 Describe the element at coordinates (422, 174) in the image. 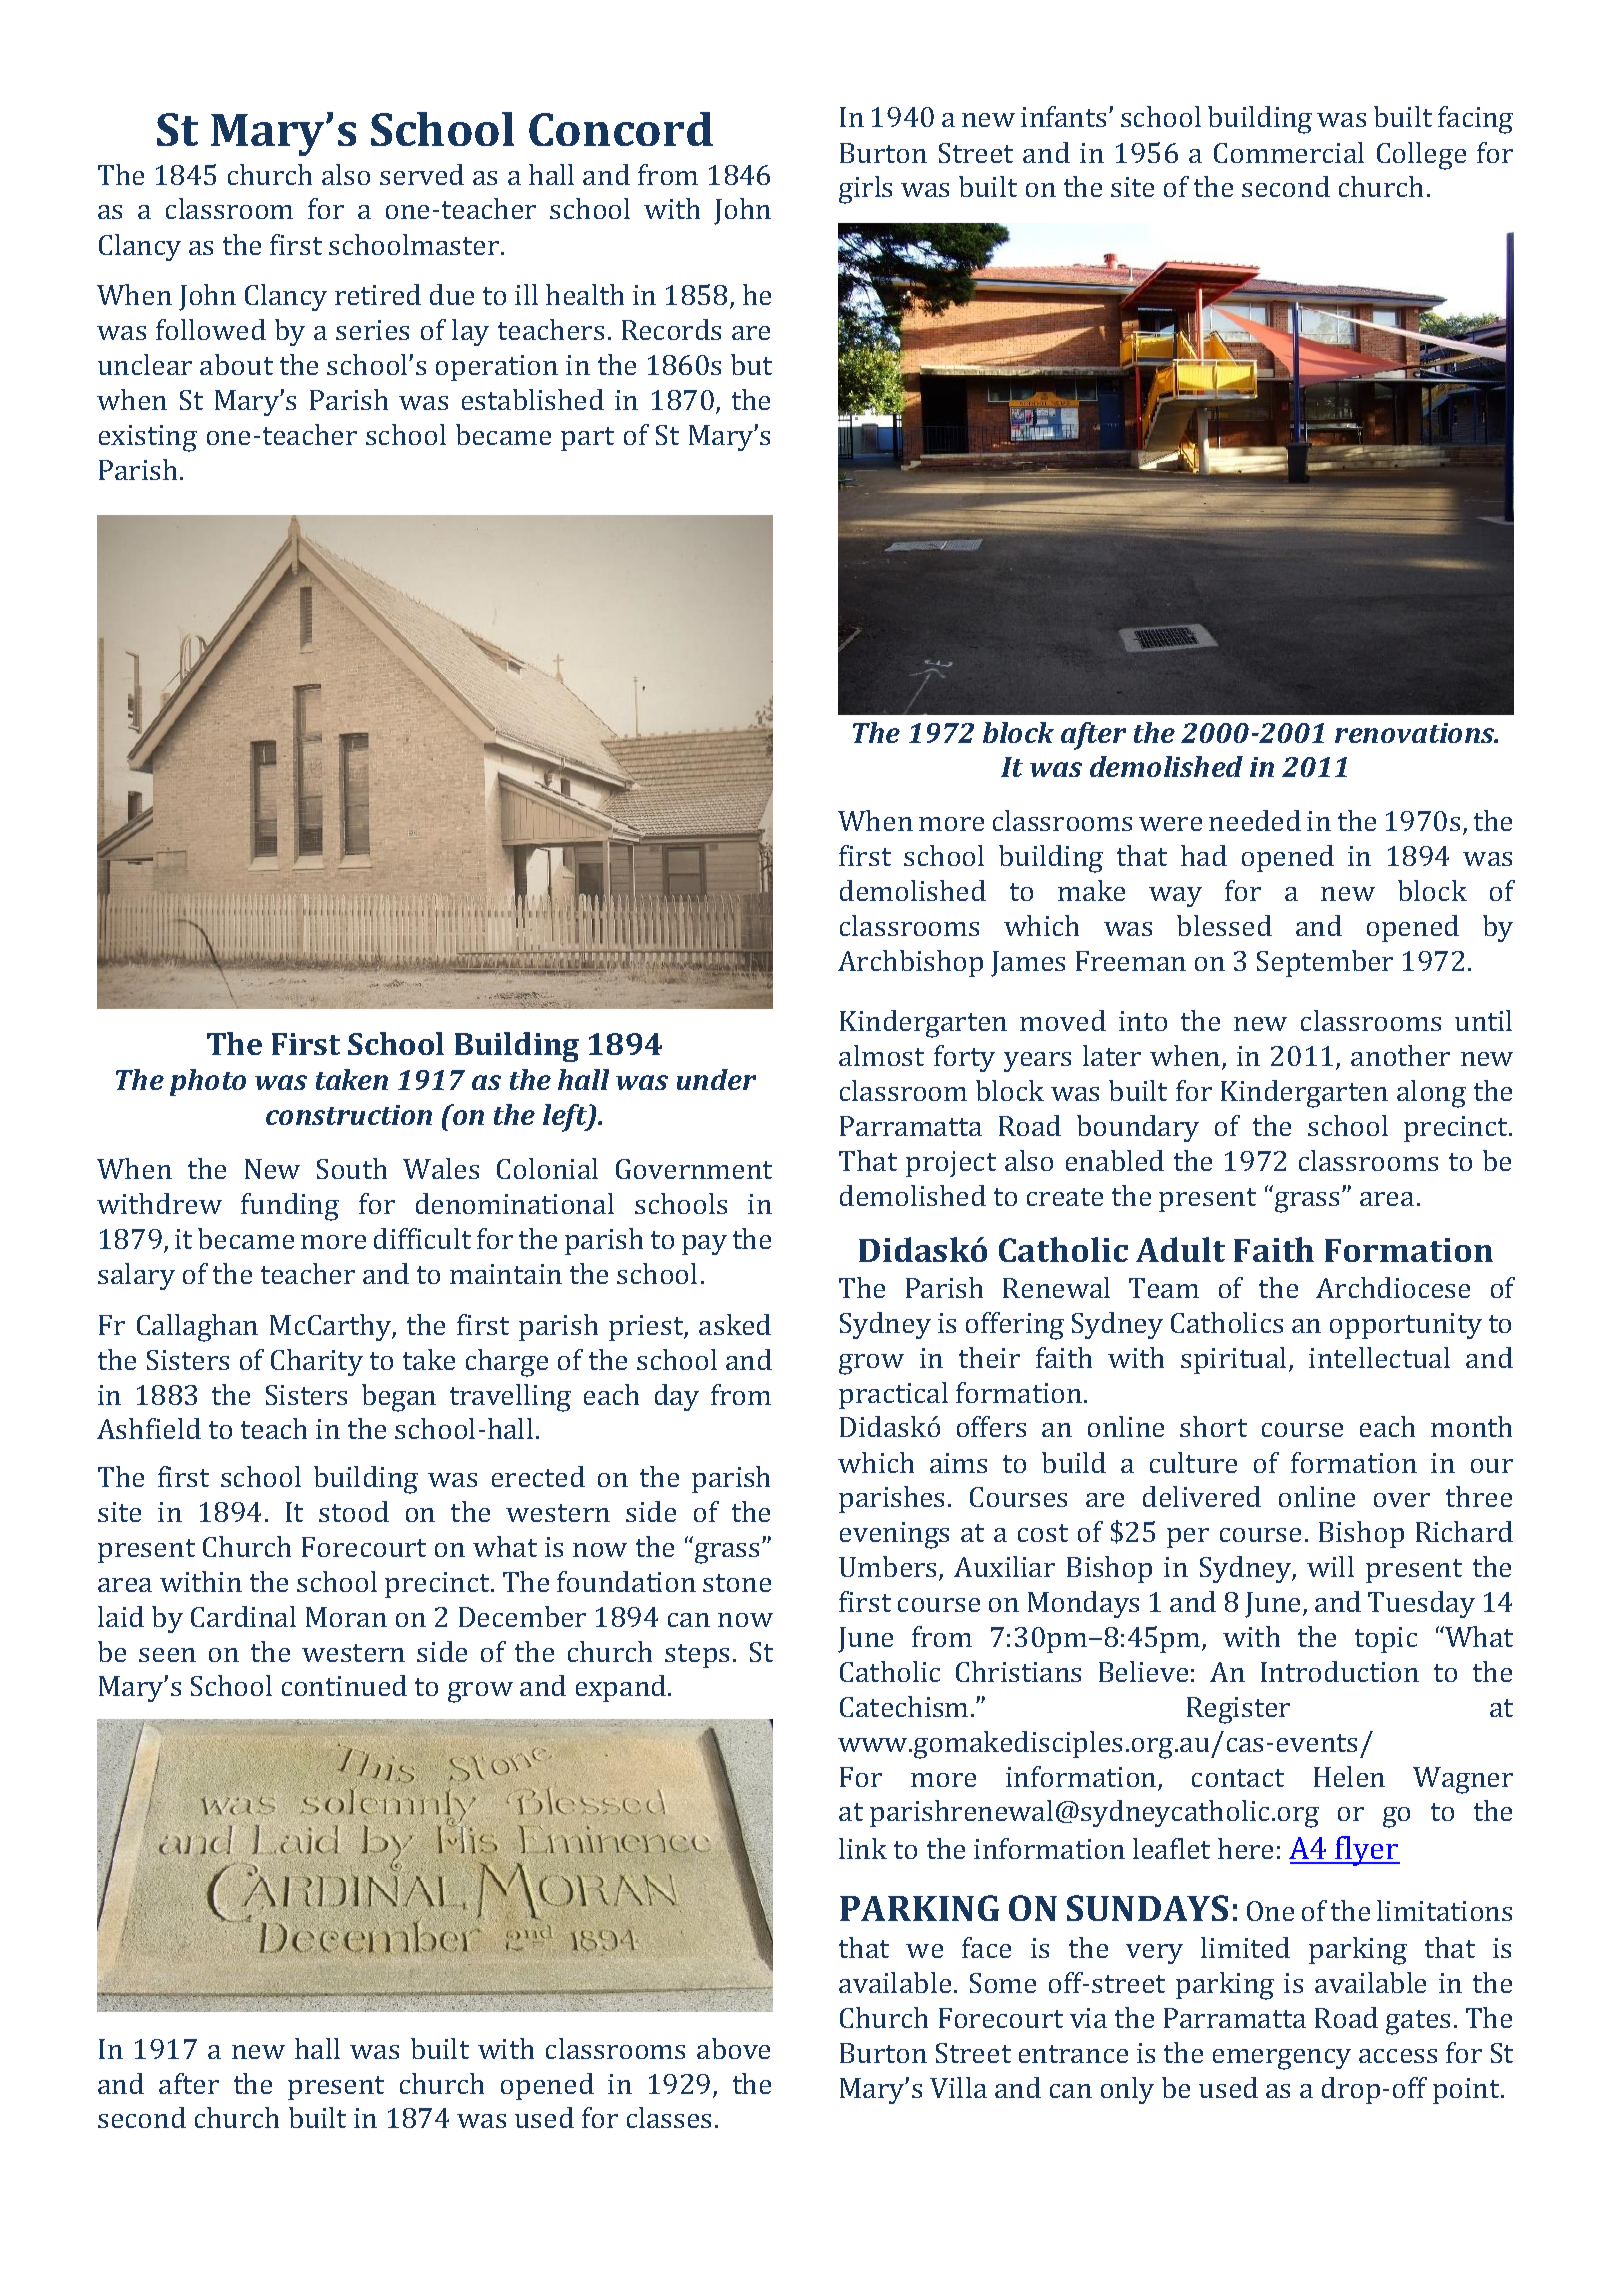

I see `served` at that location.
